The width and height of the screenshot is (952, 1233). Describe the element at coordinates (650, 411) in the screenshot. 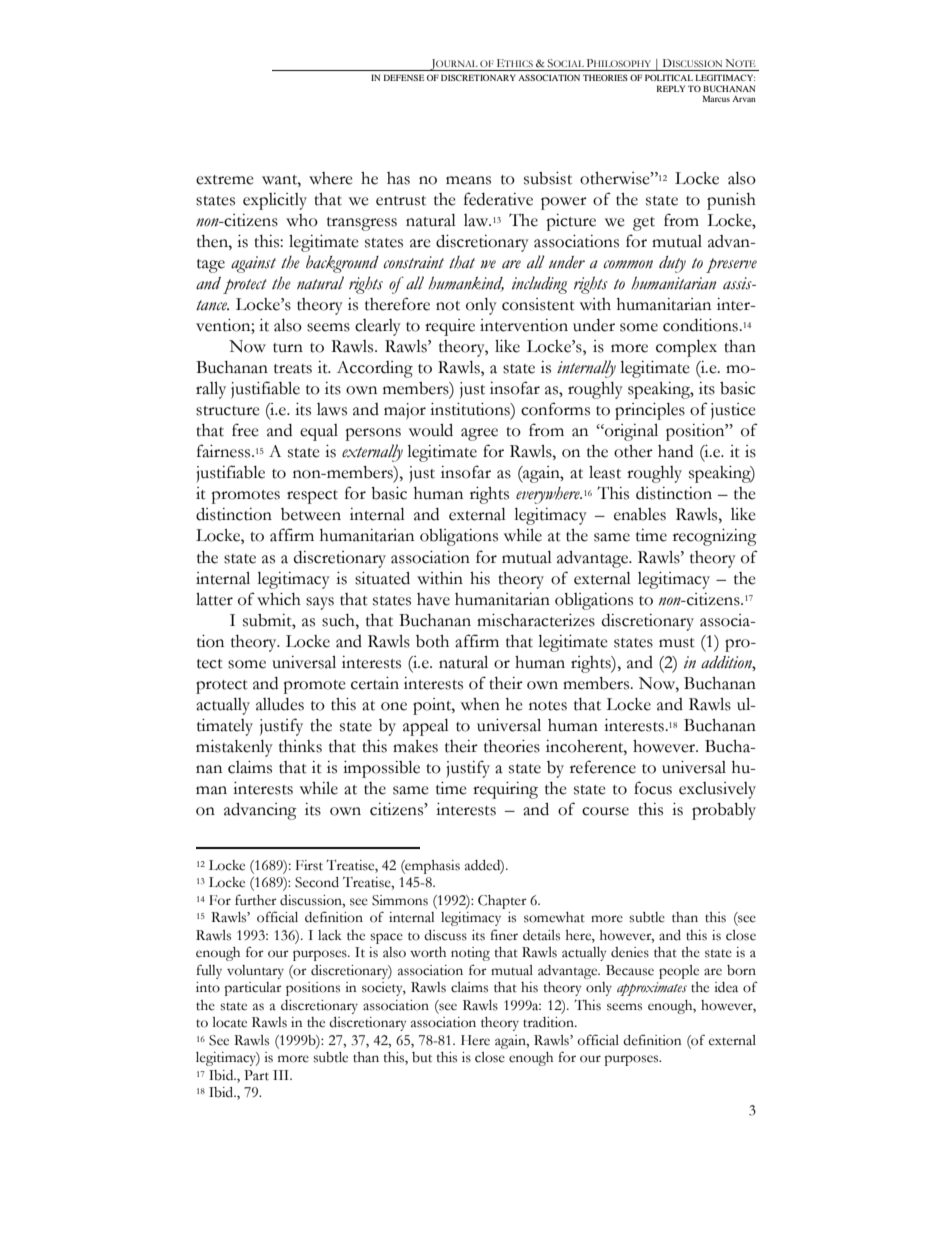

I see `principles` at that location.
